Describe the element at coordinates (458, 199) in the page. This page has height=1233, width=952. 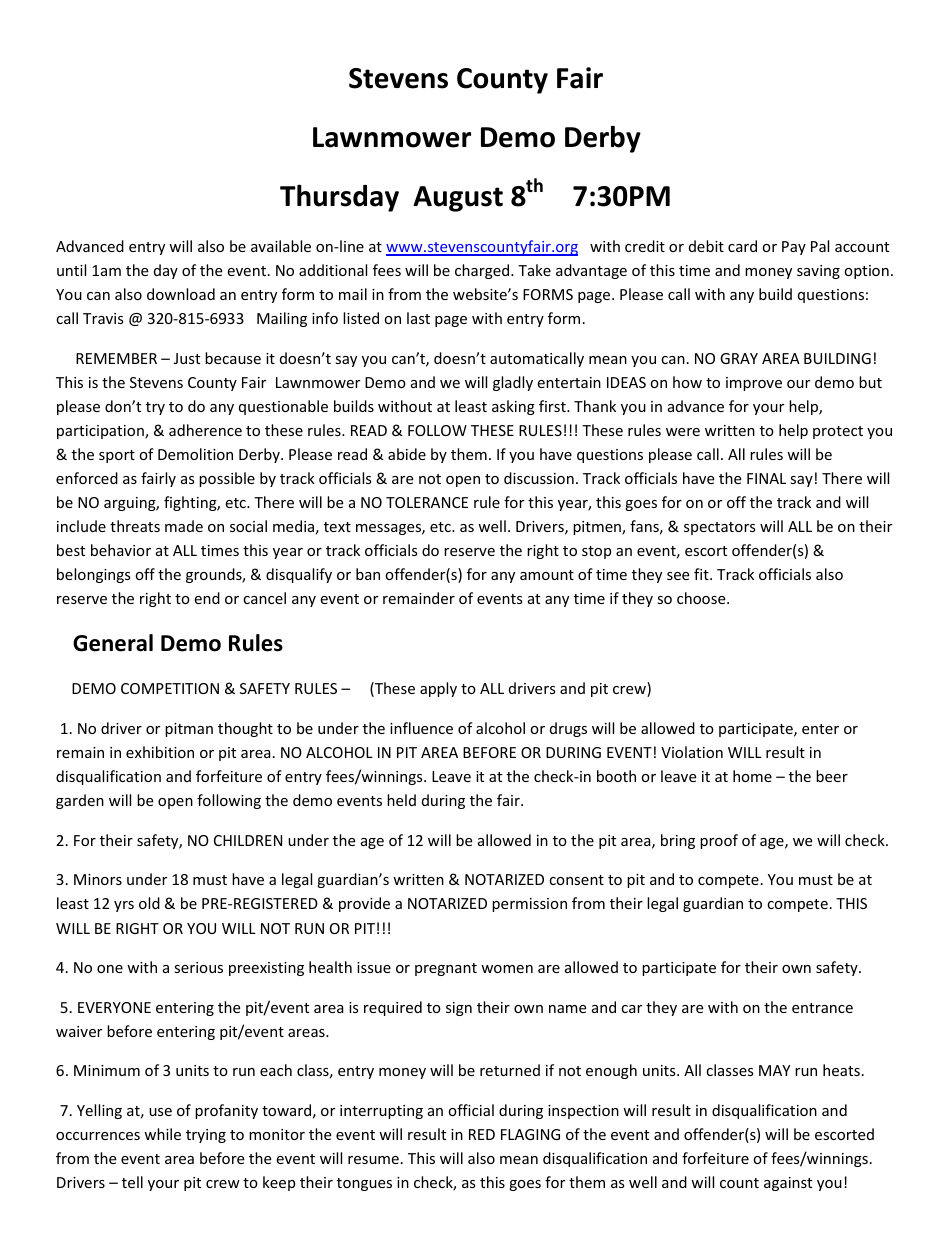
I see `August` at that location.
